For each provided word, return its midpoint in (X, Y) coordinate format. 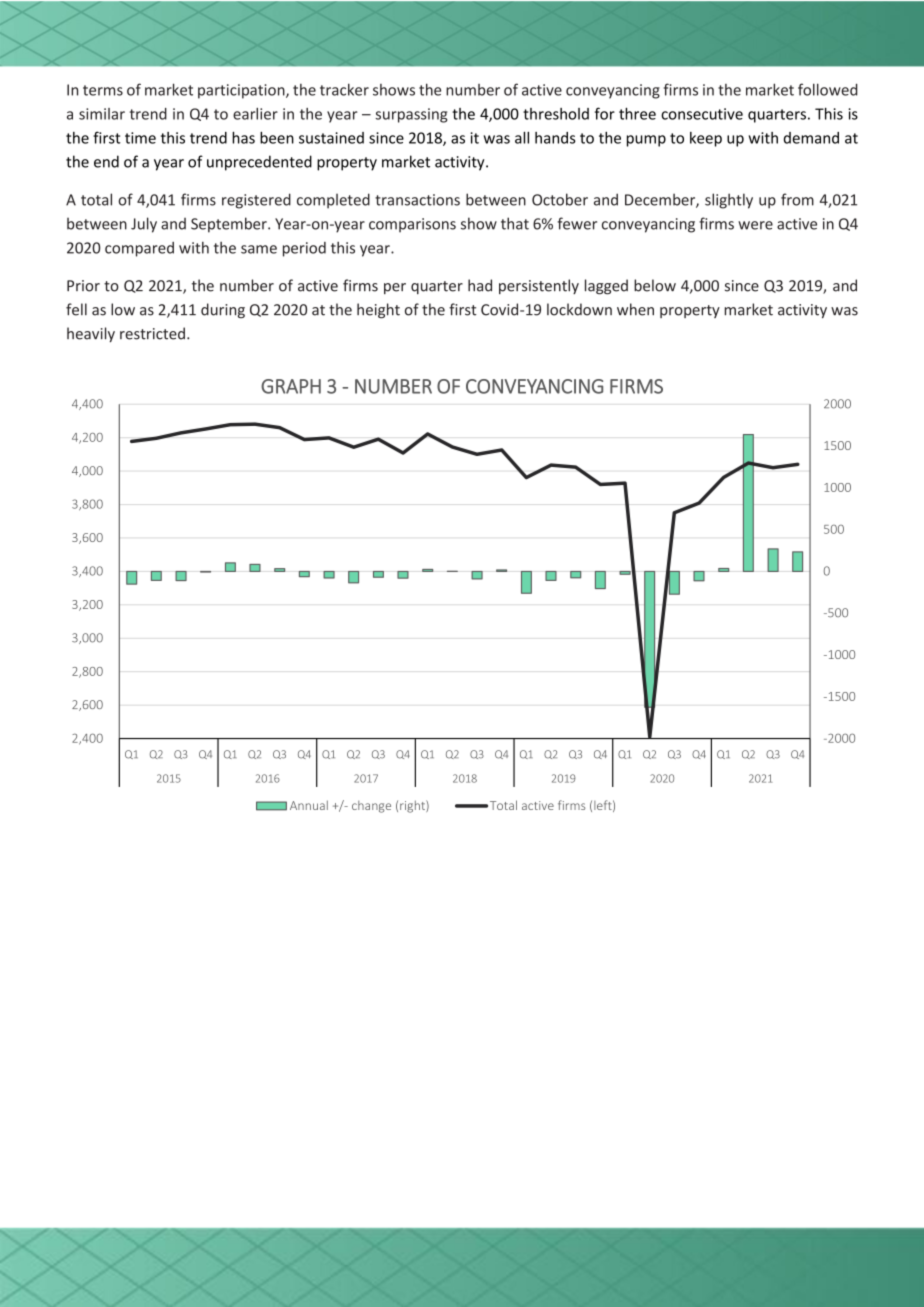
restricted (152, 333)
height (378, 311)
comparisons (412, 225)
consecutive (702, 114)
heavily (91, 334)
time (140, 138)
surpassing (411, 115)
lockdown (579, 309)
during (223, 311)
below (655, 285)
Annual (309, 805)
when (635, 309)
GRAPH (291, 386)
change (371, 807)
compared (139, 249)
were (755, 225)
